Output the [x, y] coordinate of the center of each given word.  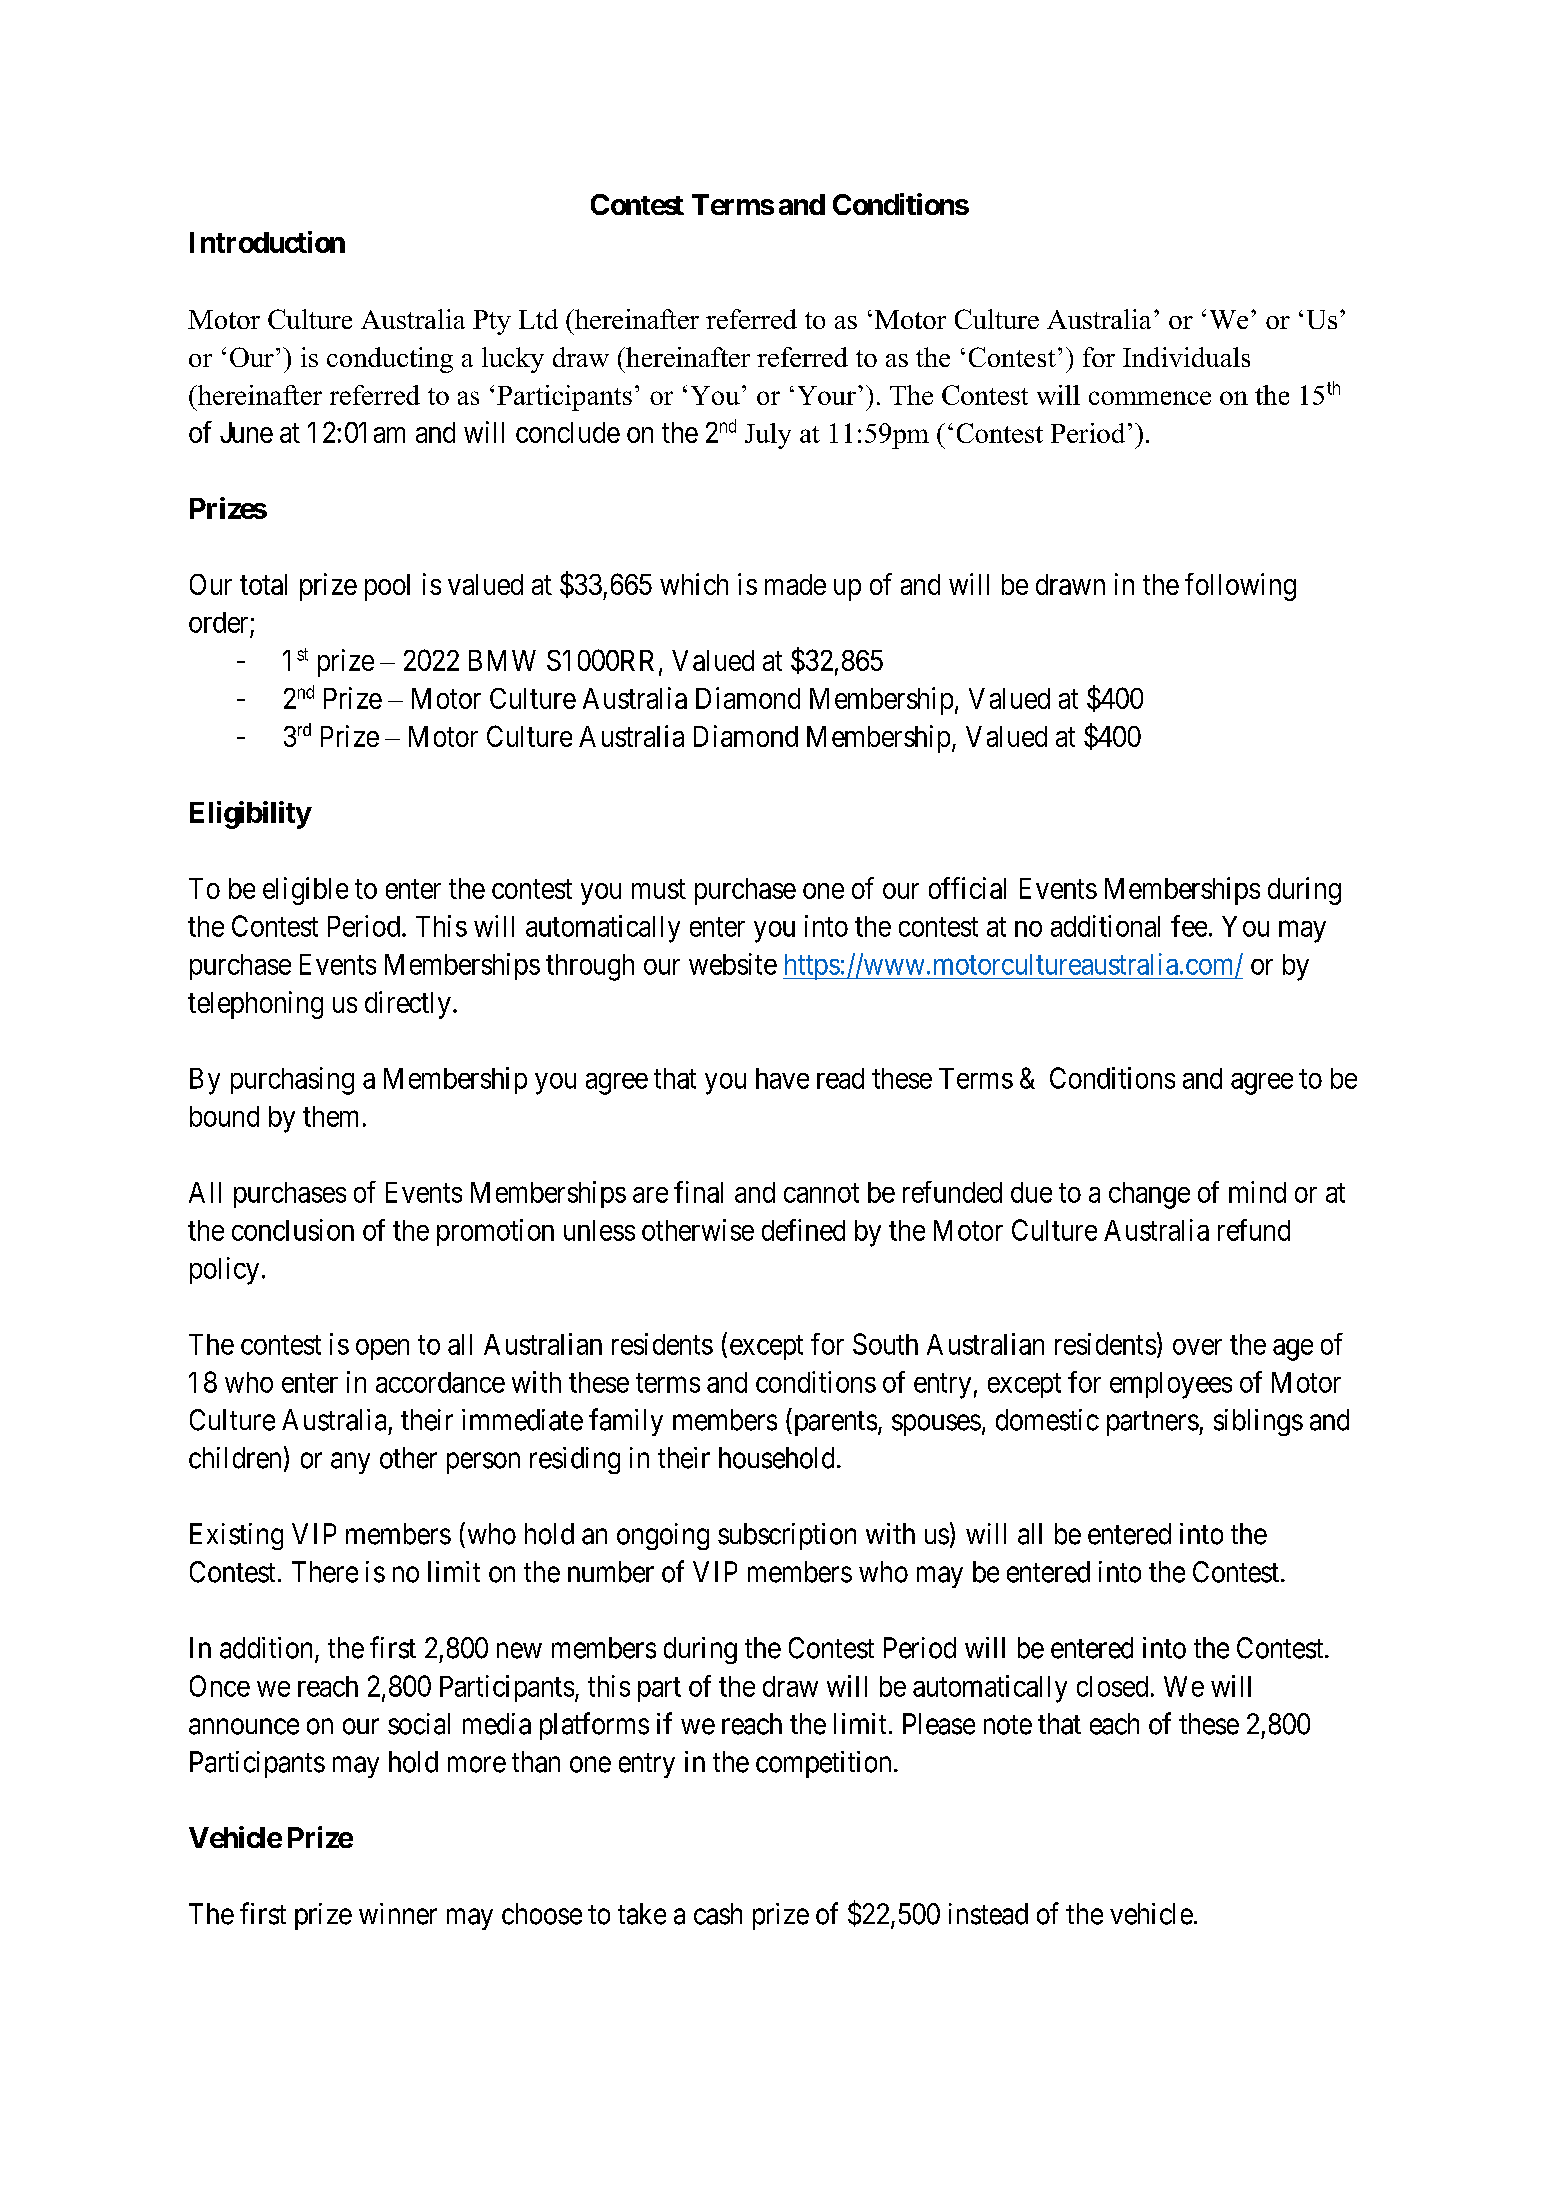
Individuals [1186, 357]
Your [827, 395]
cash [718, 1914]
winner [398, 1914]
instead [988, 1914]
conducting [390, 360]
